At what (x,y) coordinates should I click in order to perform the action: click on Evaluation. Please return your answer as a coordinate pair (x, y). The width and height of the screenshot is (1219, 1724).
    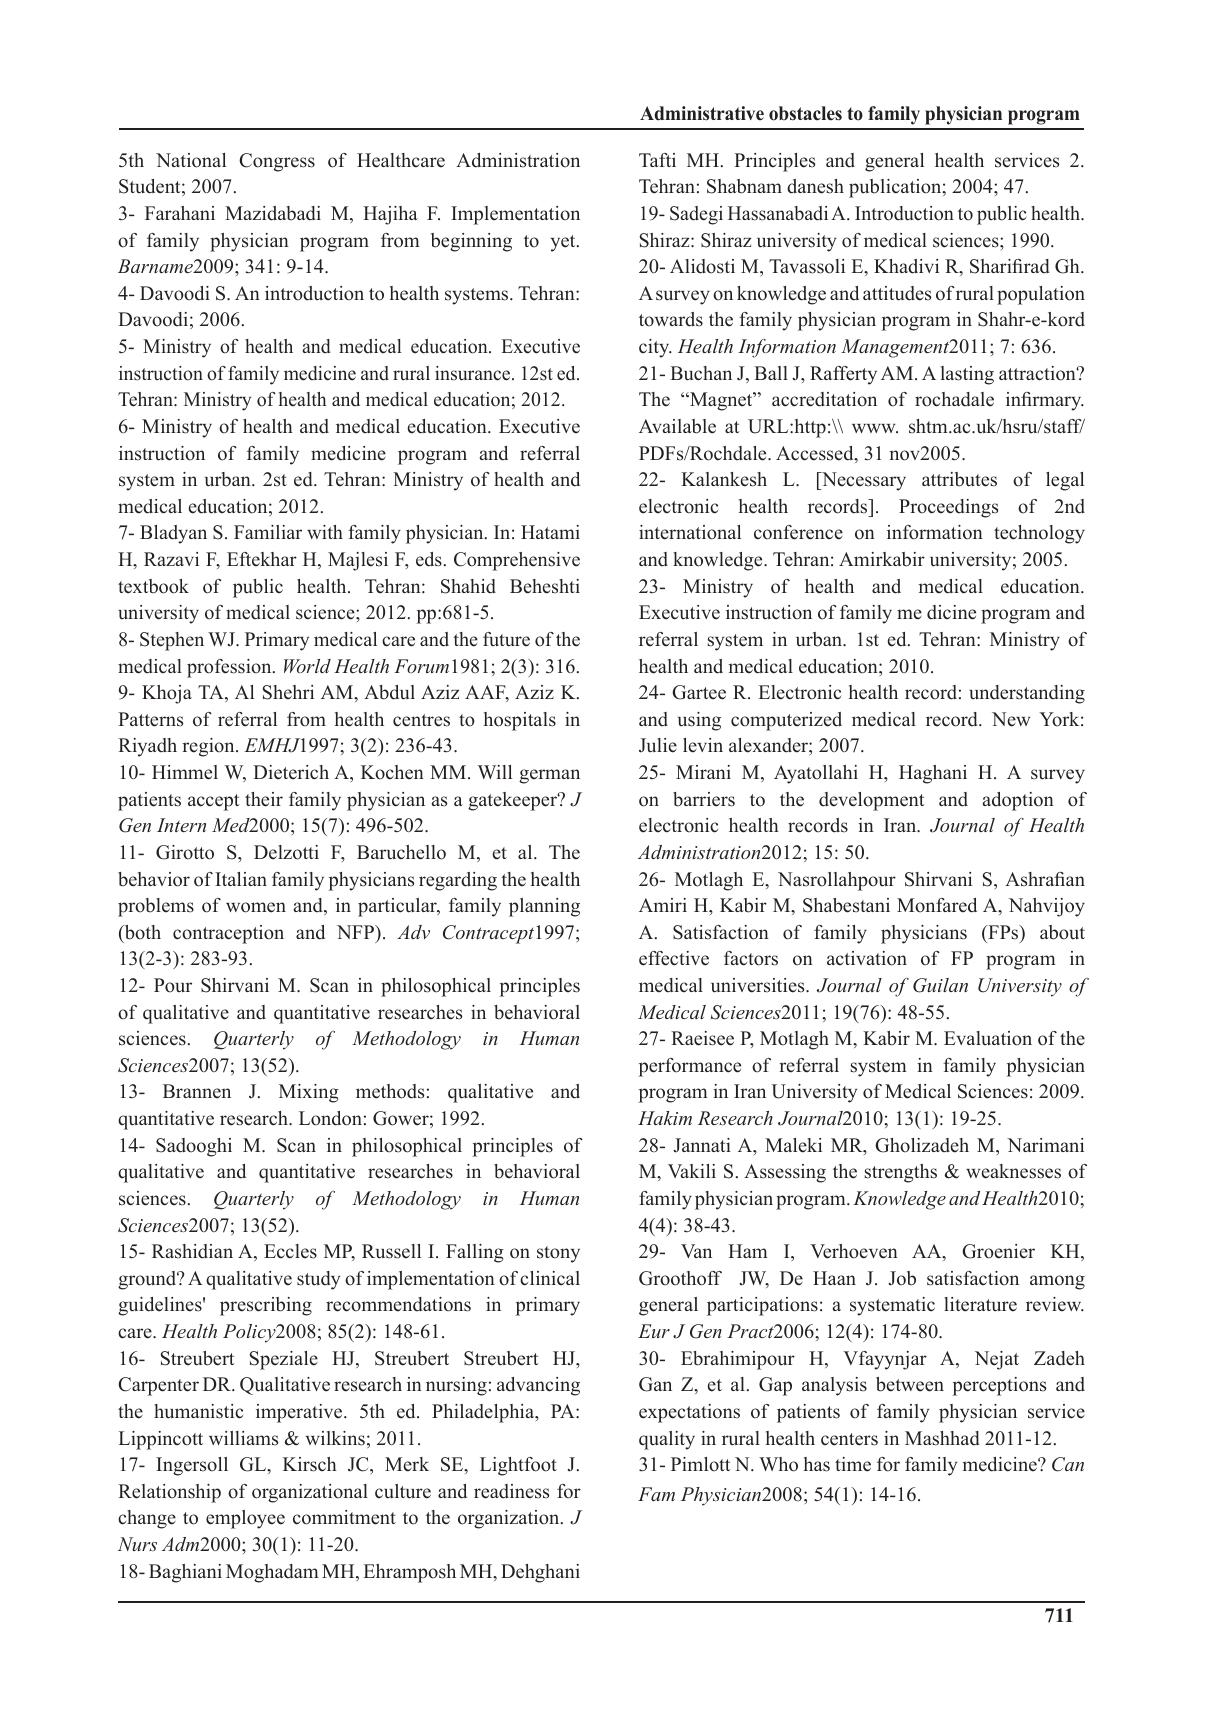
    Looking at the image, I should click on (988, 1038).
